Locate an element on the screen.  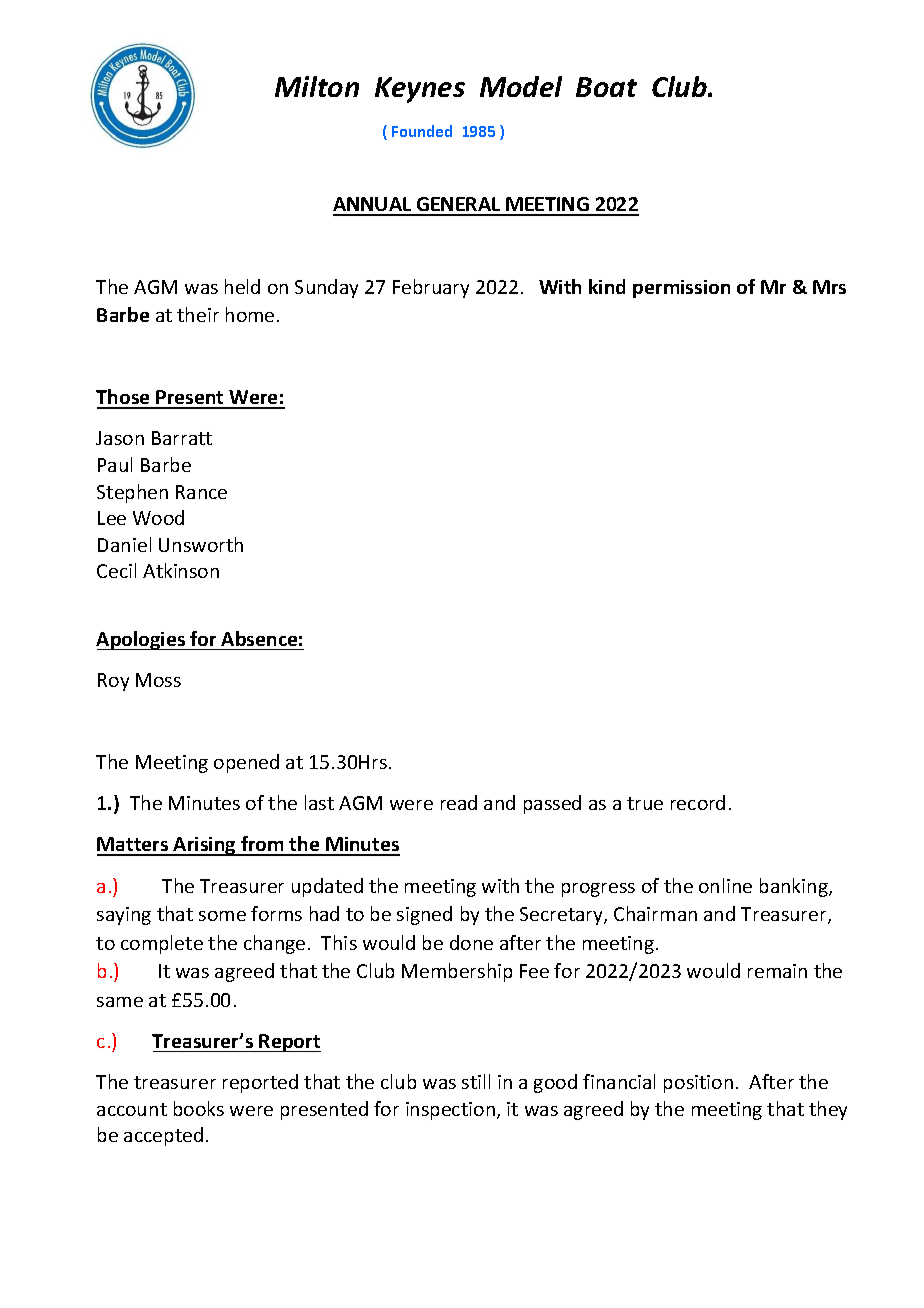
books is located at coordinates (199, 1108).
